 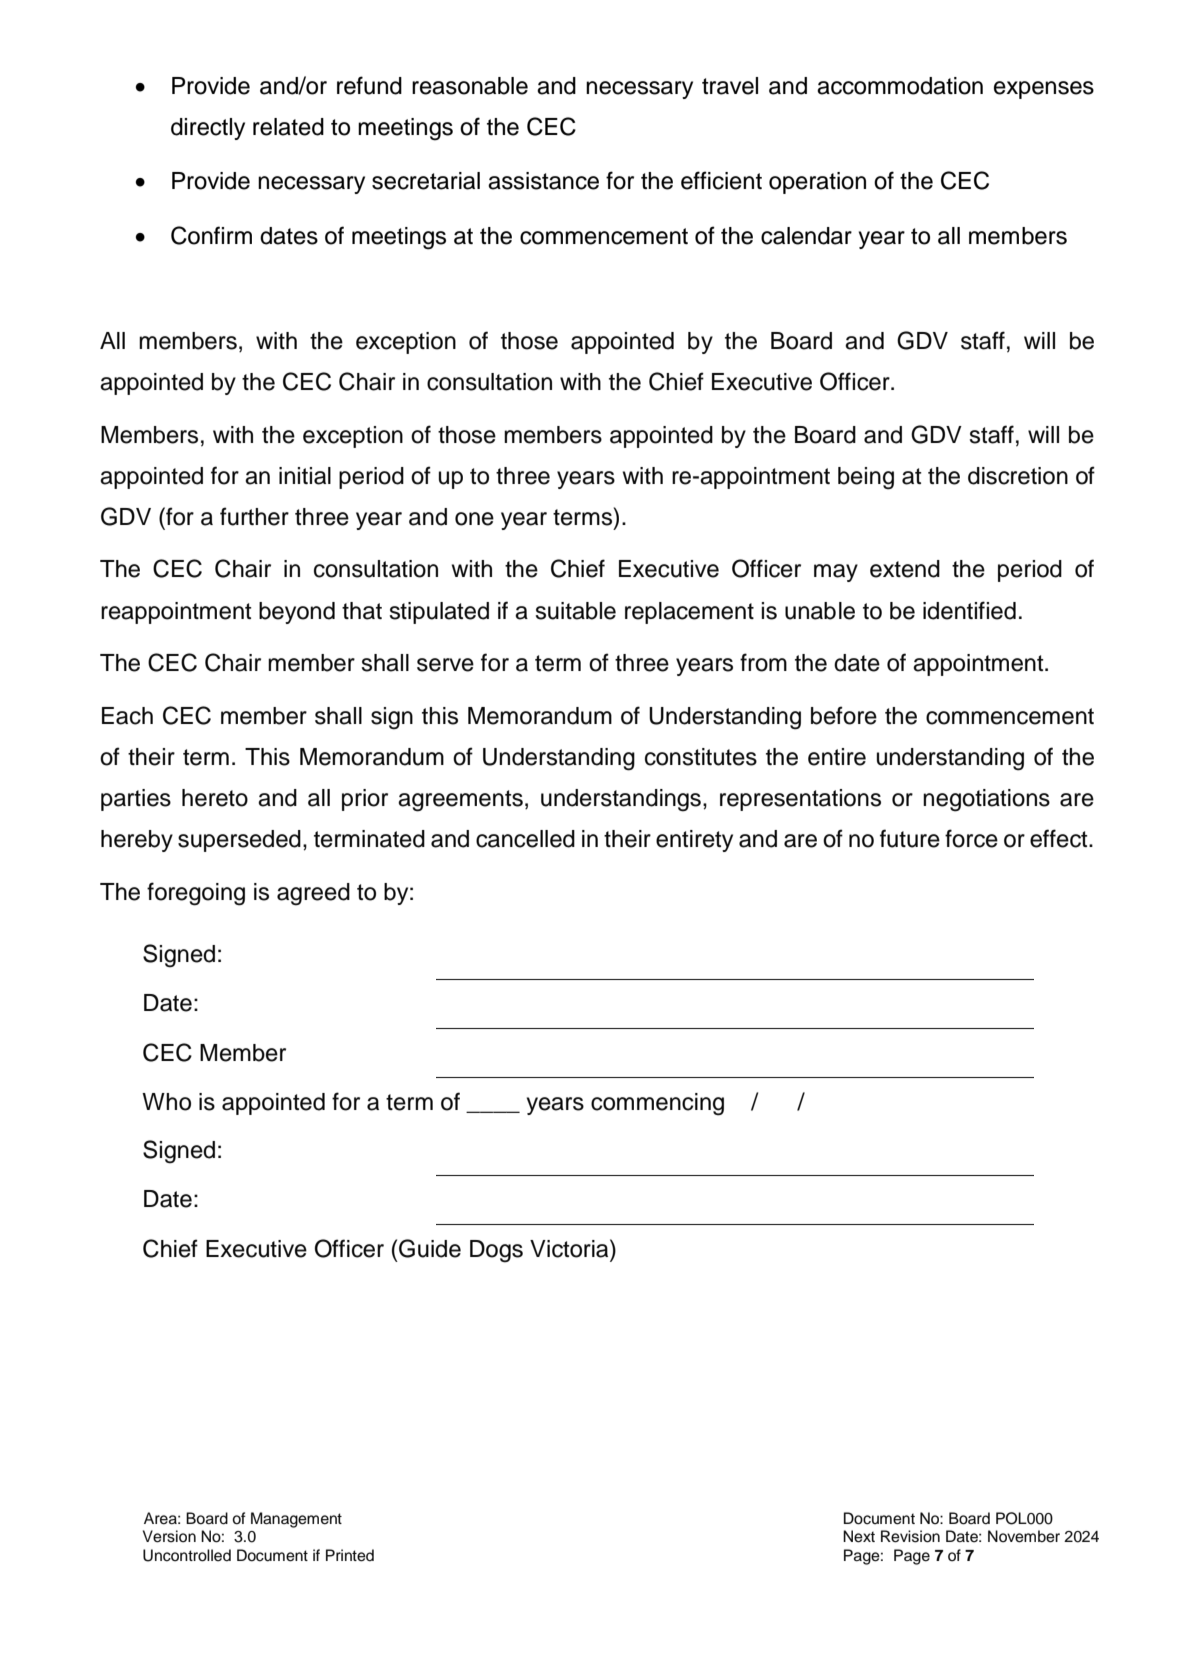 What do you see at coordinates (910, 1536) in the page?
I see `Revision` at bounding box center [910, 1536].
